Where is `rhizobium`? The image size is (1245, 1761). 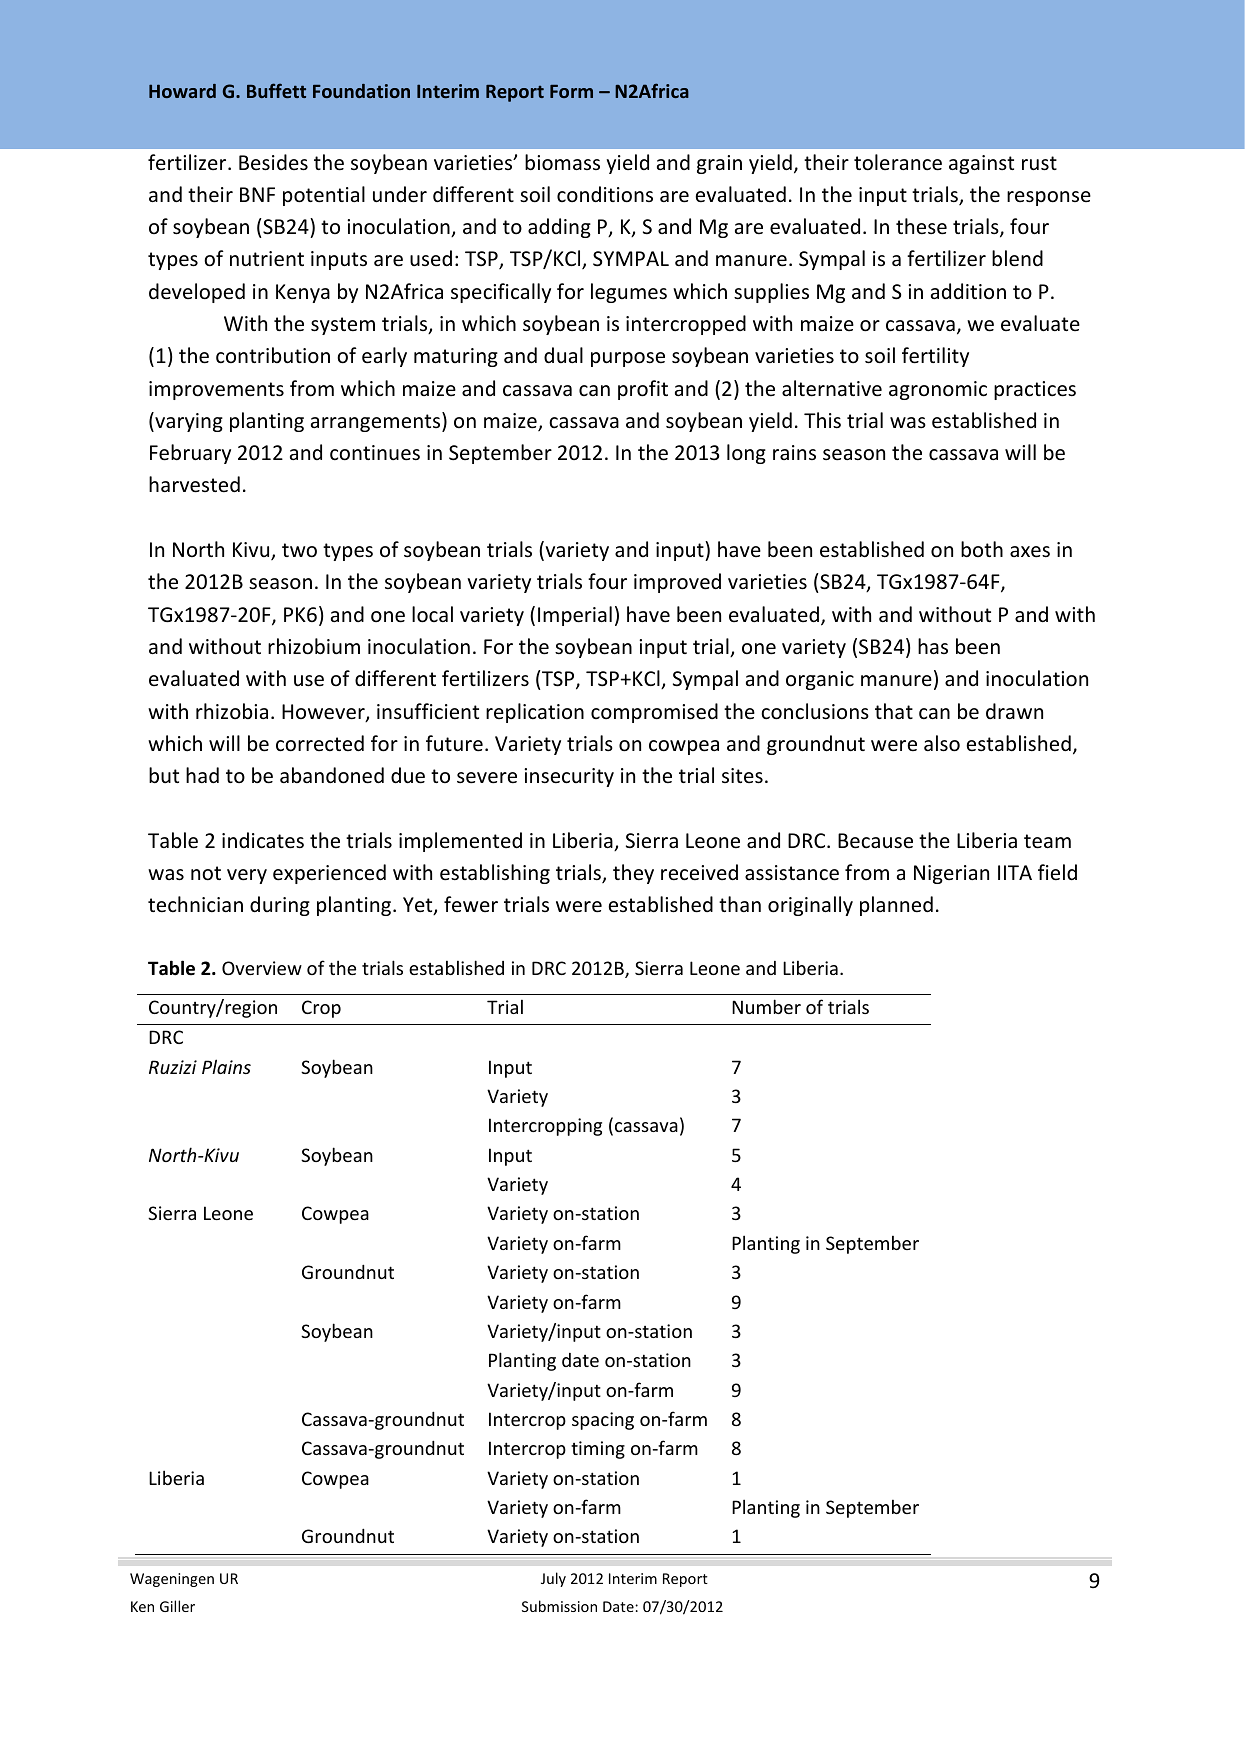 rhizobium is located at coordinates (314, 646).
